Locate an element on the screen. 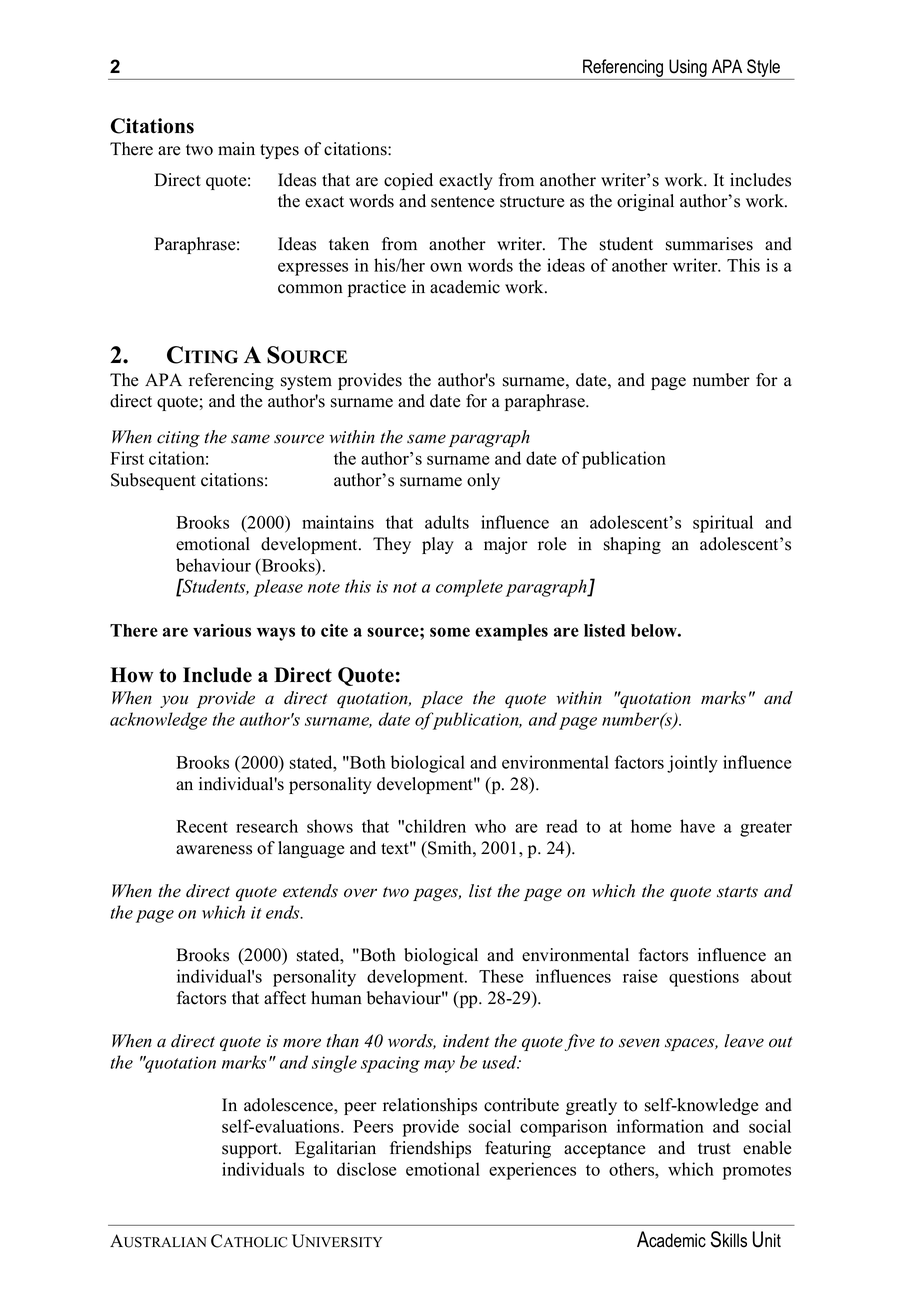 The height and width of the screenshot is (1308, 924). spiritual is located at coordinates (723, 524).
